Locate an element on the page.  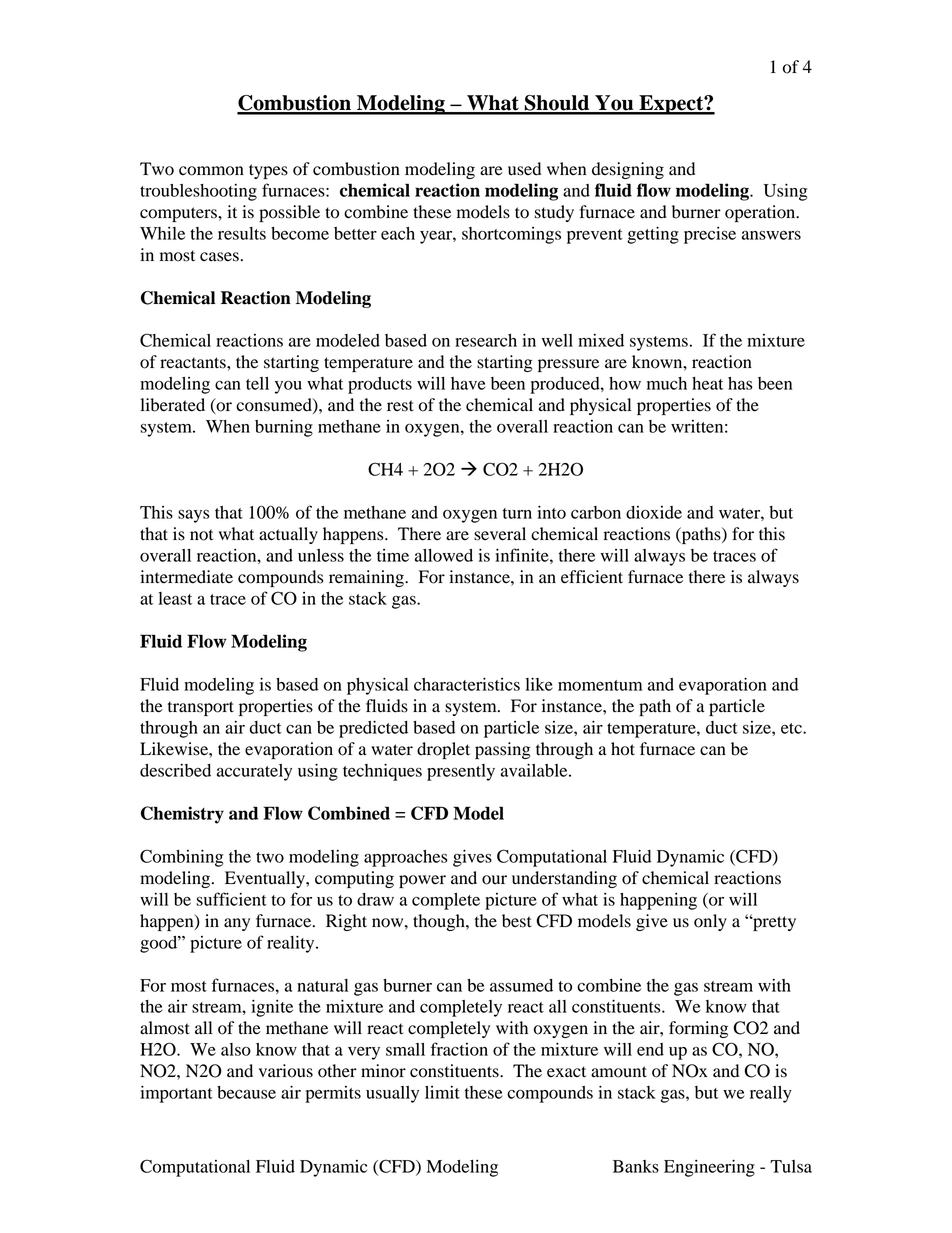
shortcomings is located at coordinates (511, 235).
